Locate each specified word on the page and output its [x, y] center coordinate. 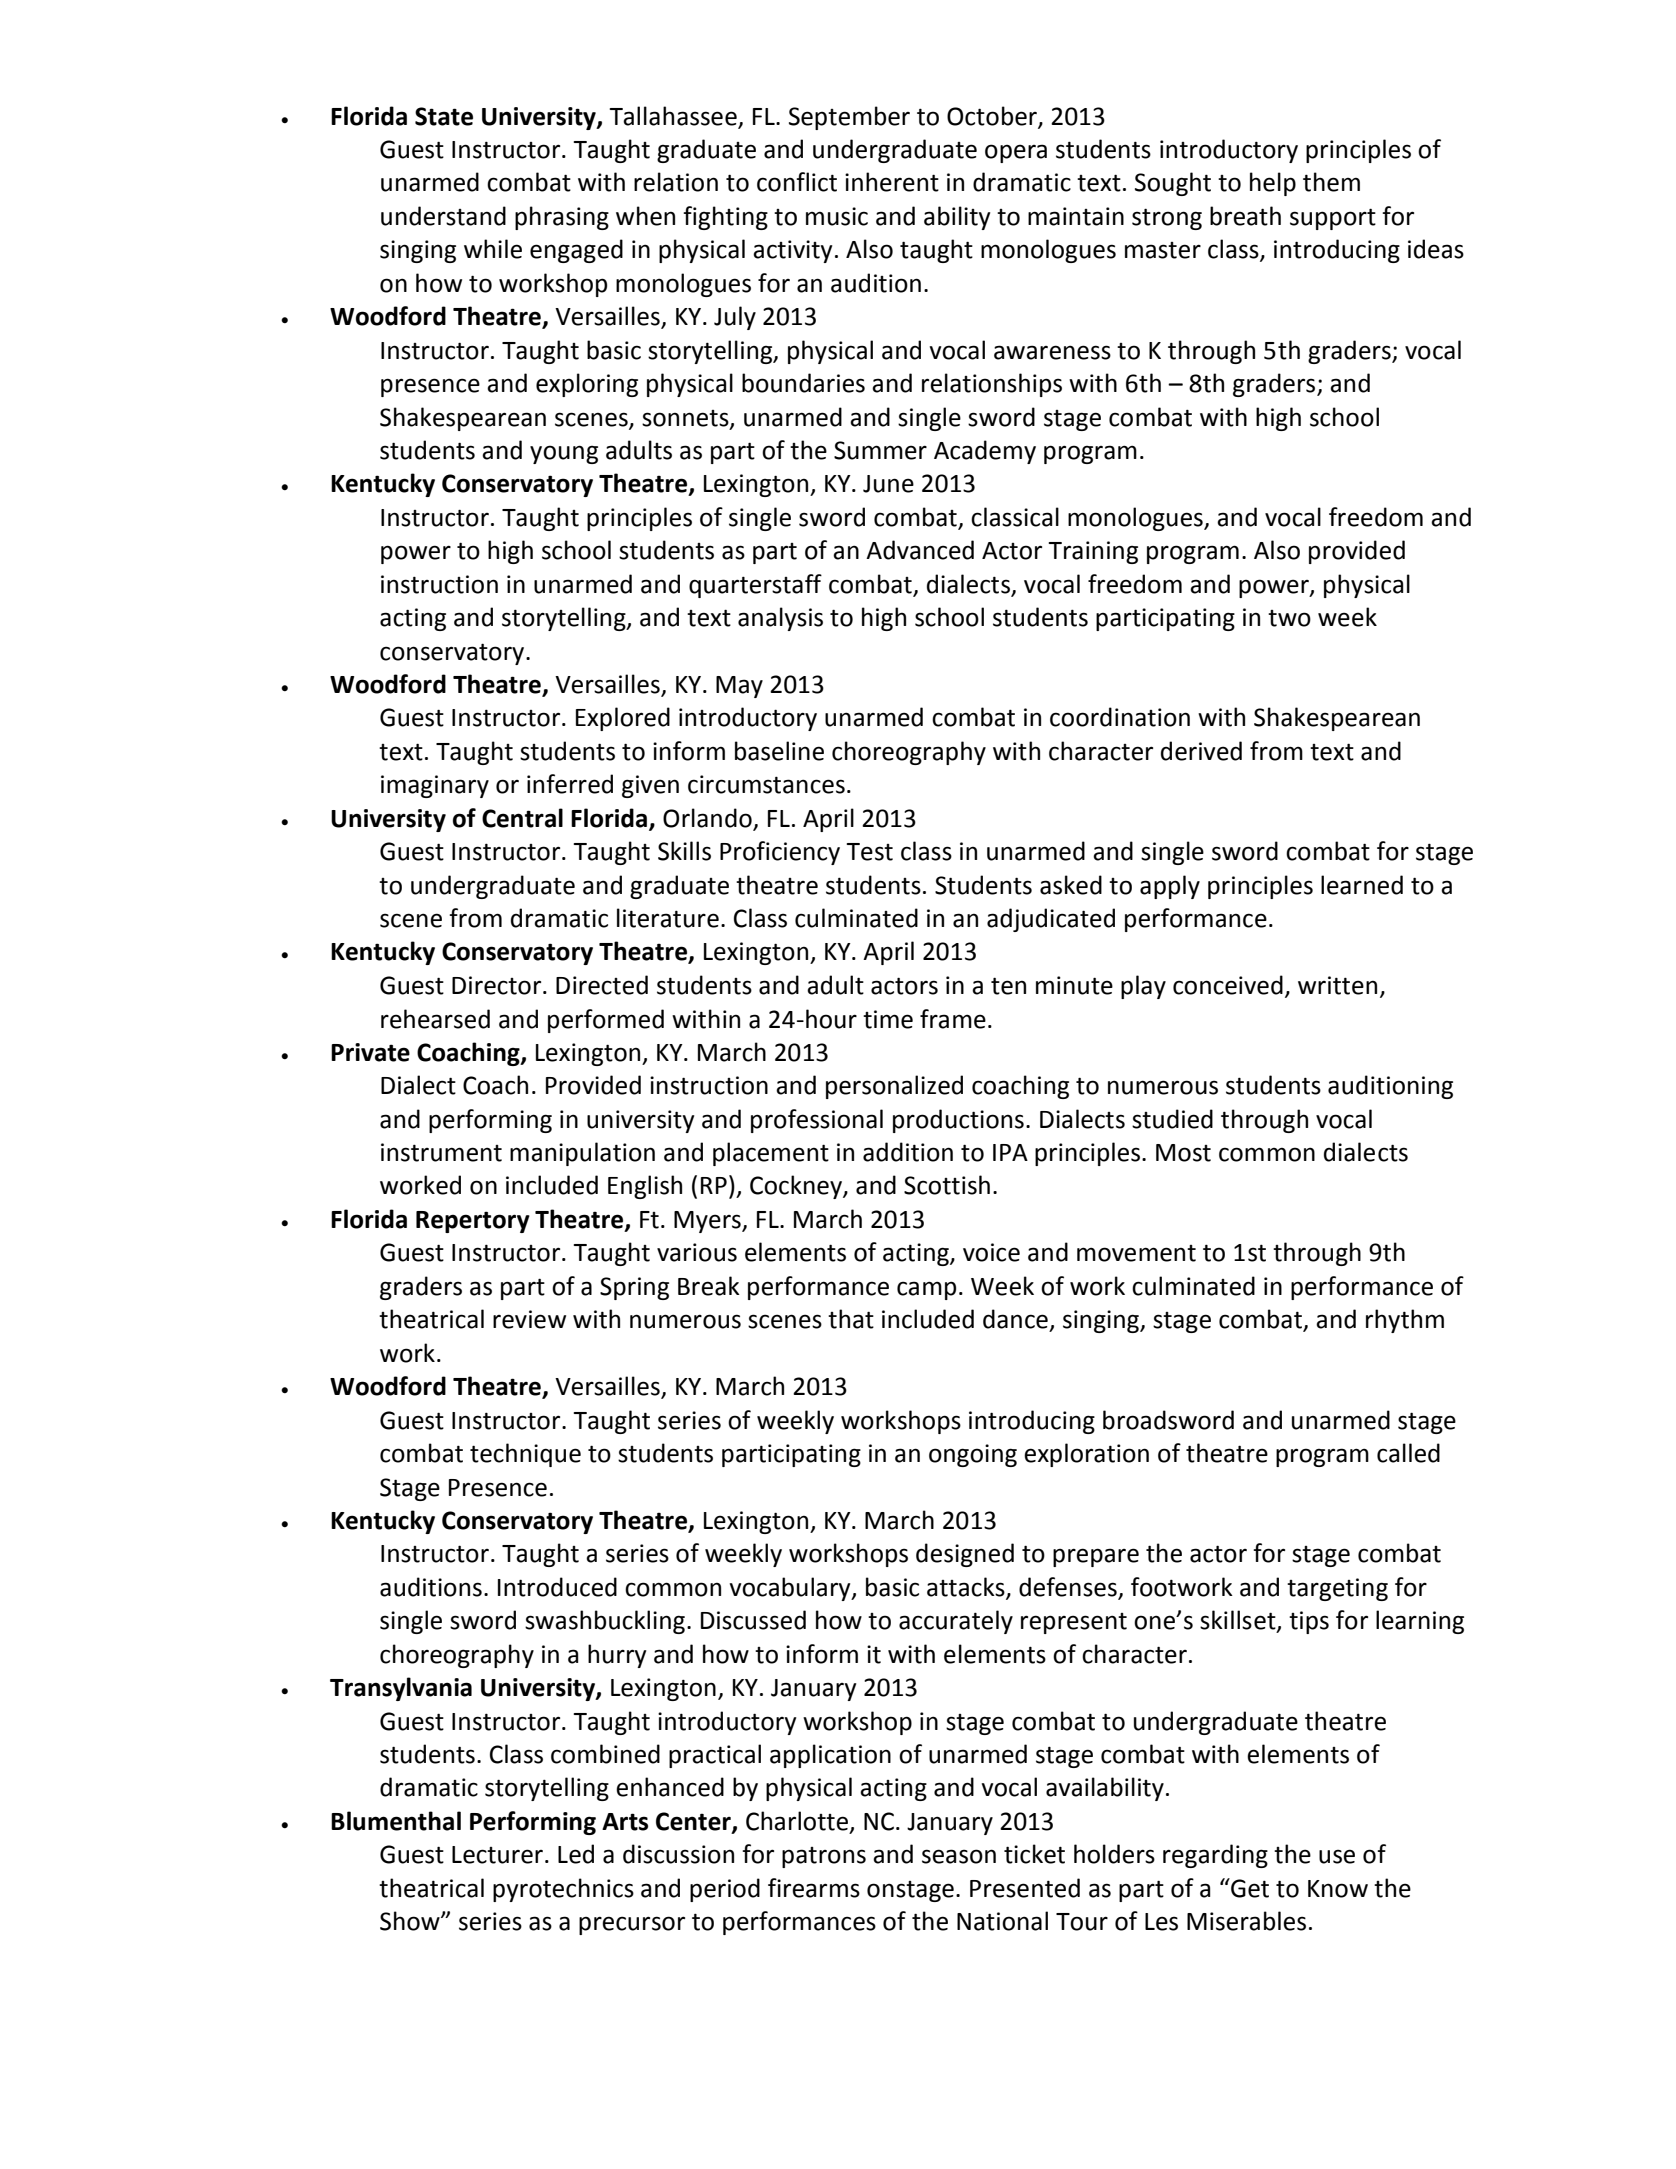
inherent [892, 182]
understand [443, 216]
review [529, 1319]
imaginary [435, 786]
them [1331, 182]
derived [1201, 751]
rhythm [1405, 1321]
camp [926, 1290]
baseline [779, 751]
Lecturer [497, 1855]
